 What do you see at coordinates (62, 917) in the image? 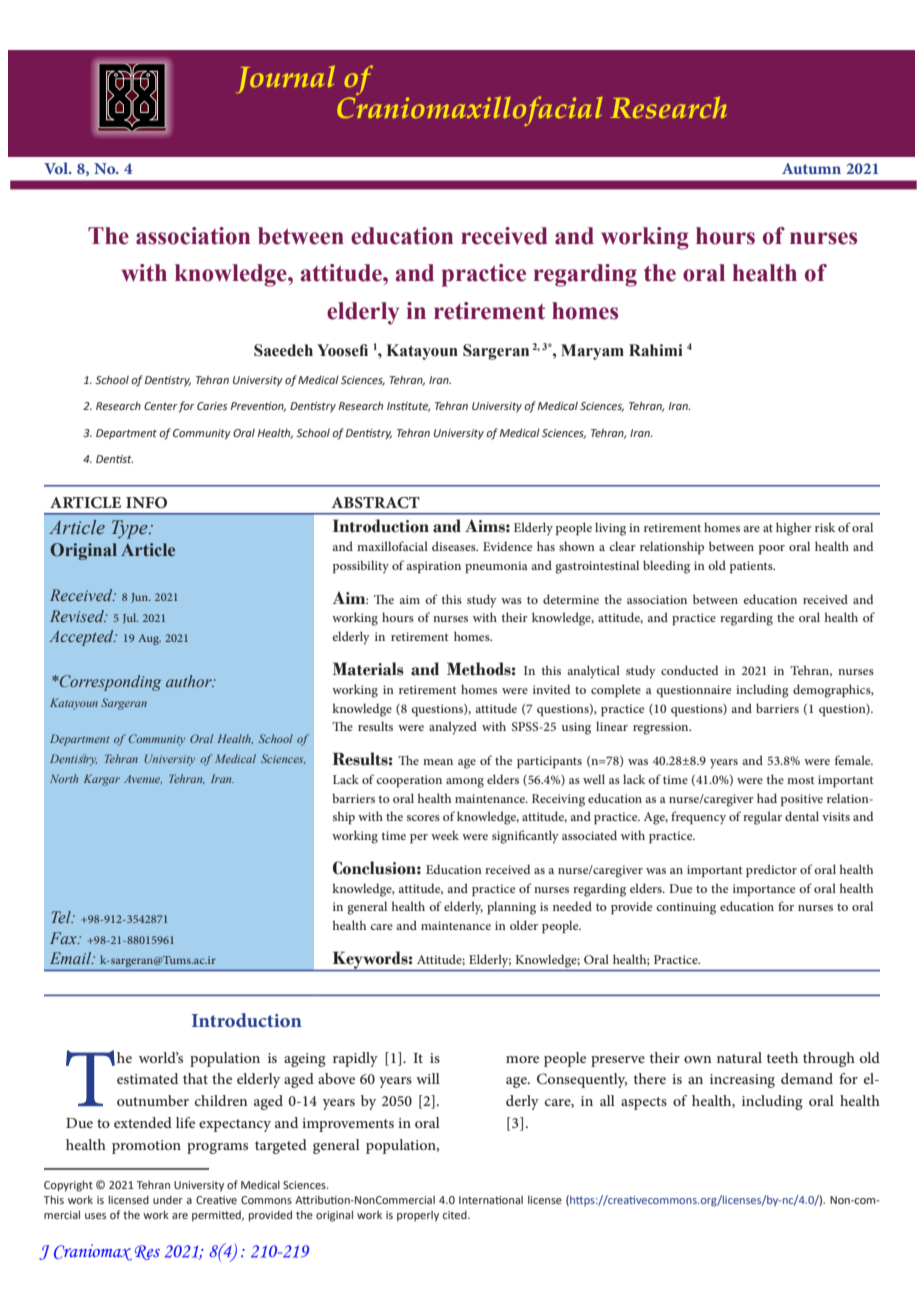
I see `Tel` at bounding box center [62, 917].
